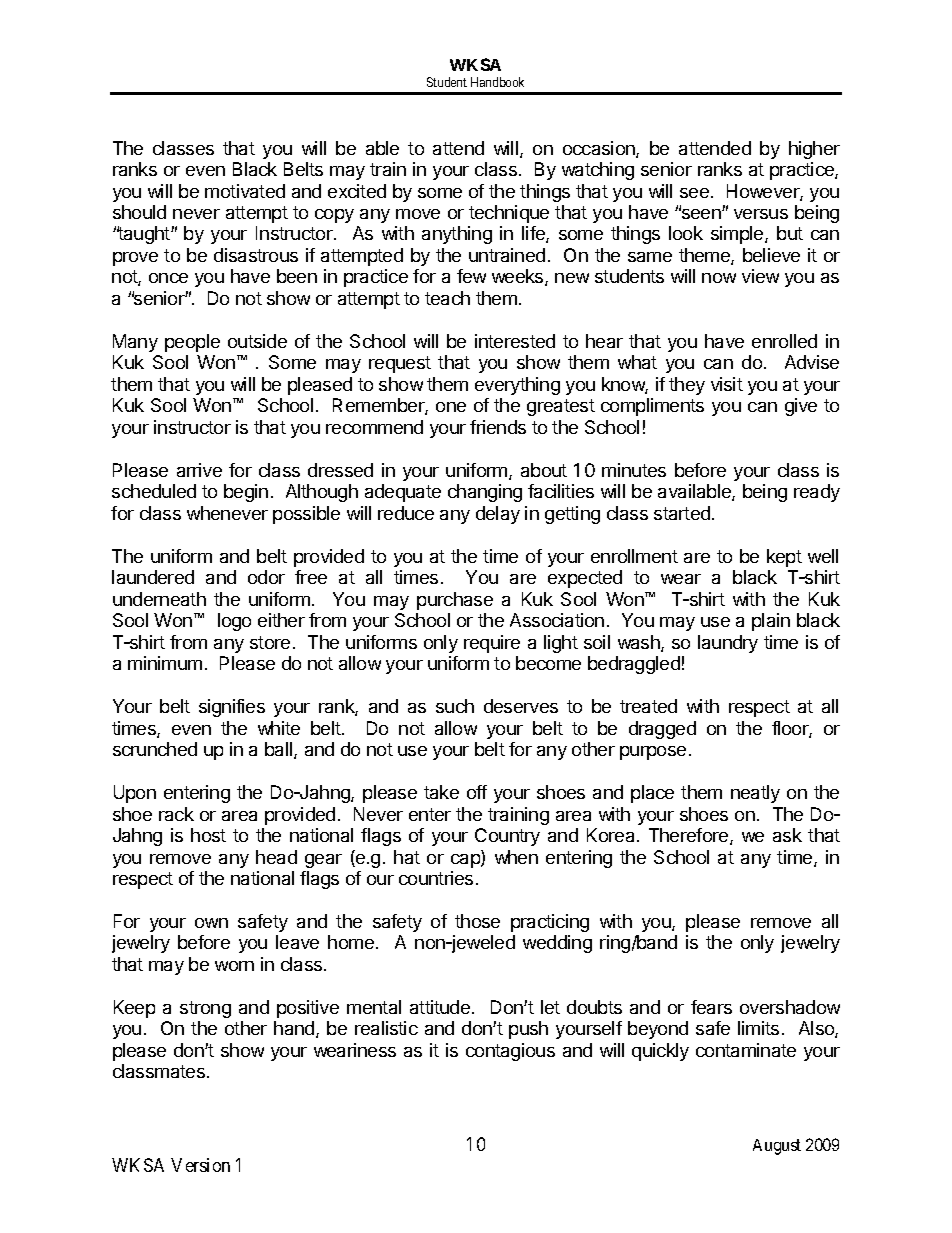  What do you see at coordinates (510, 1052) in the screenshot?
I see `contagious` at bounding box center [510, 1052].
